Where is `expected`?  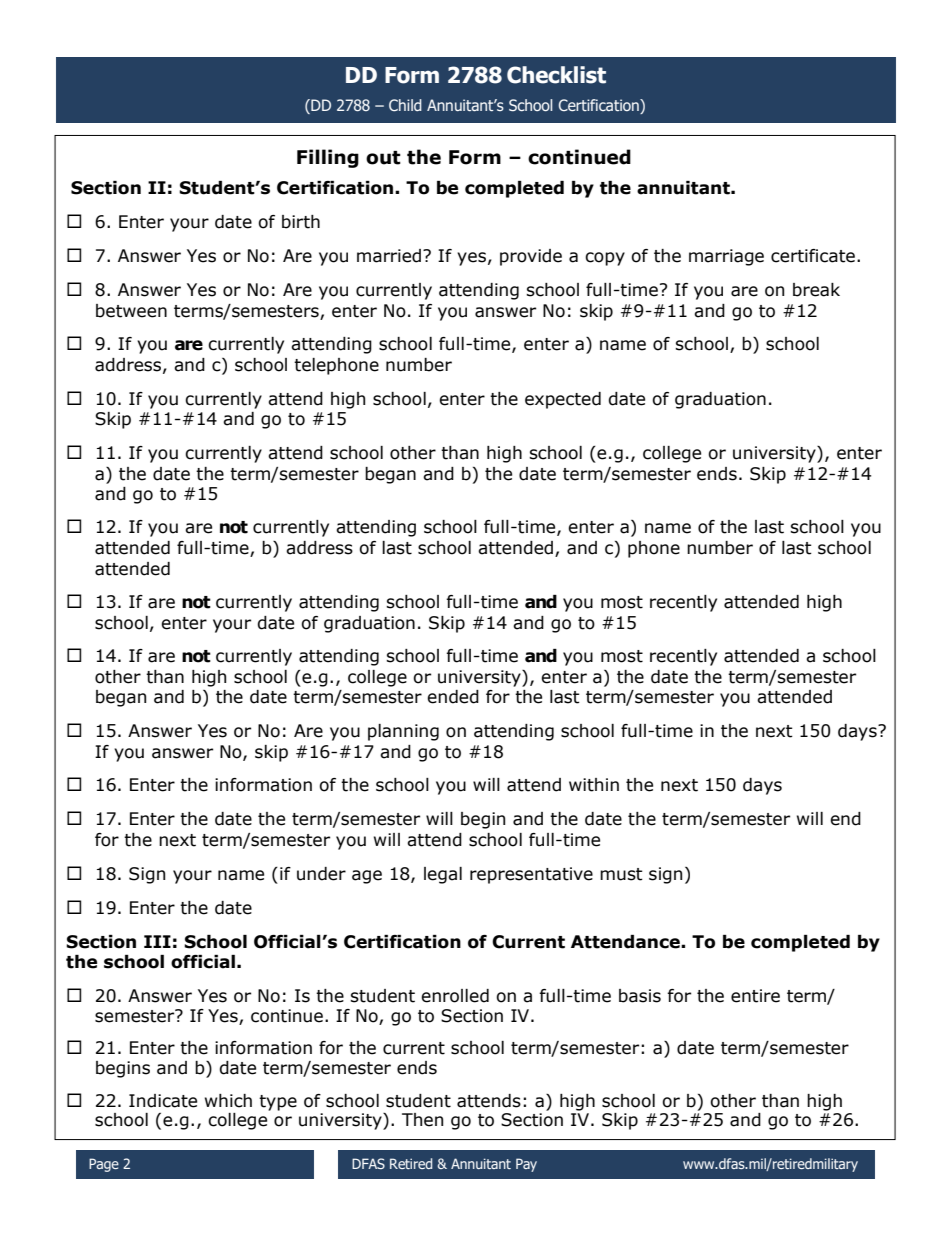
expected is located at coordinates (563, 400).
